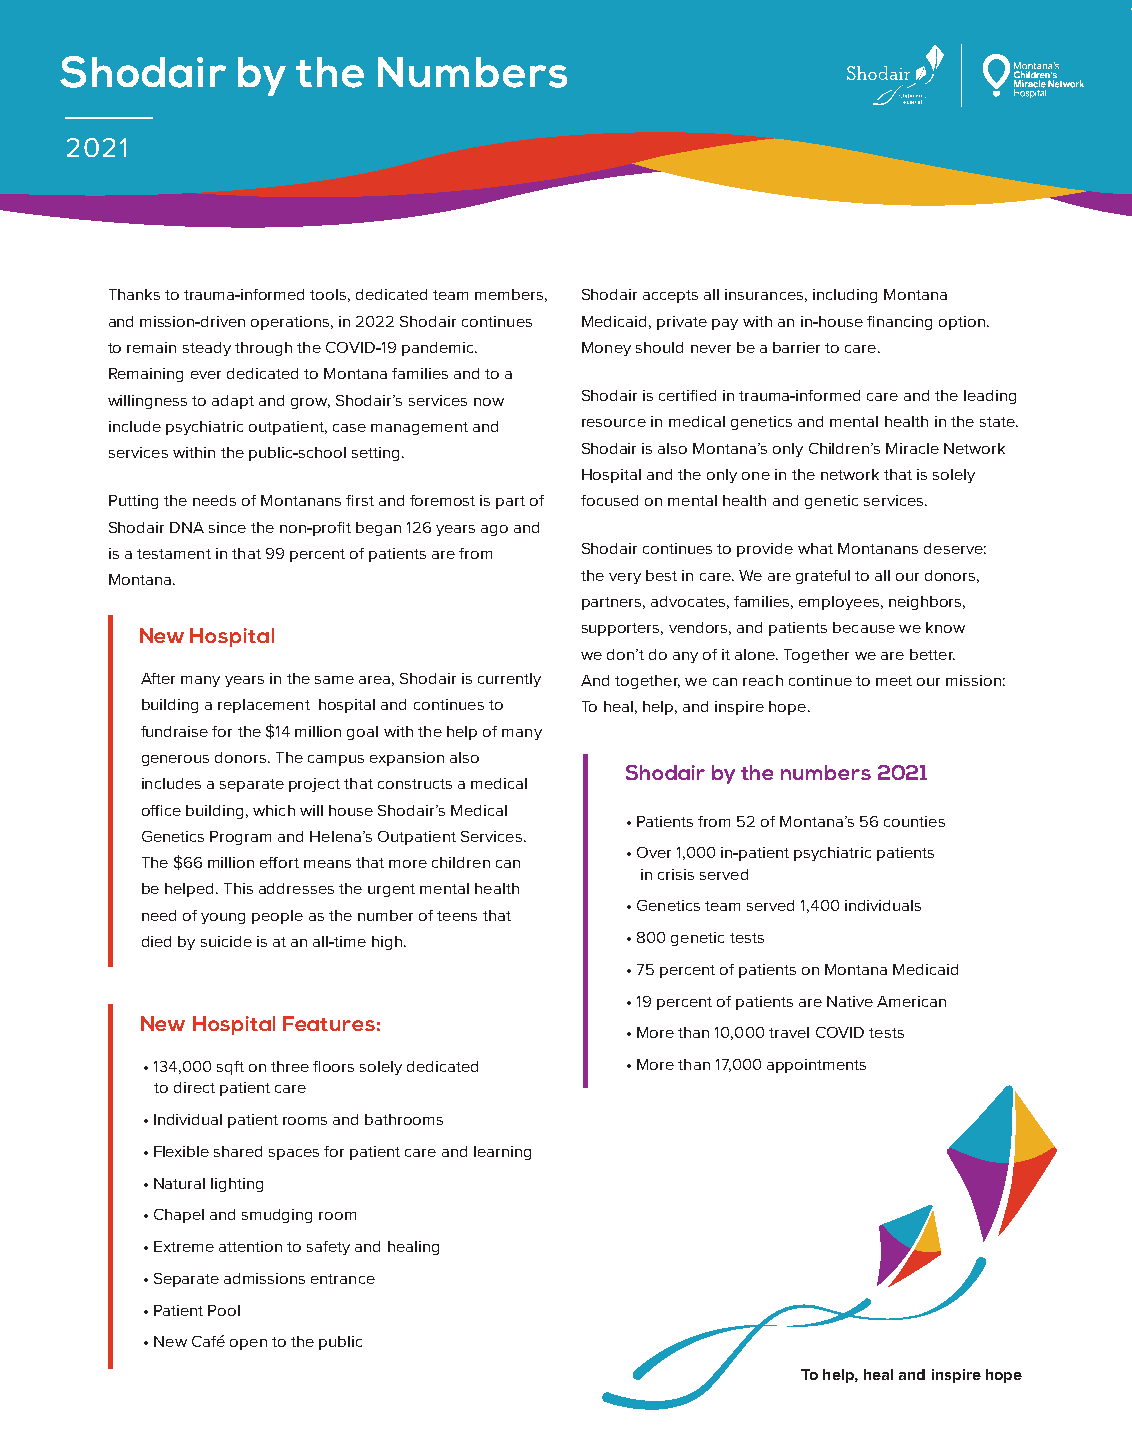 Image resolution: width=1132 pixels, height=1455 pixels. I want to click on financing, so click(899, 323).
